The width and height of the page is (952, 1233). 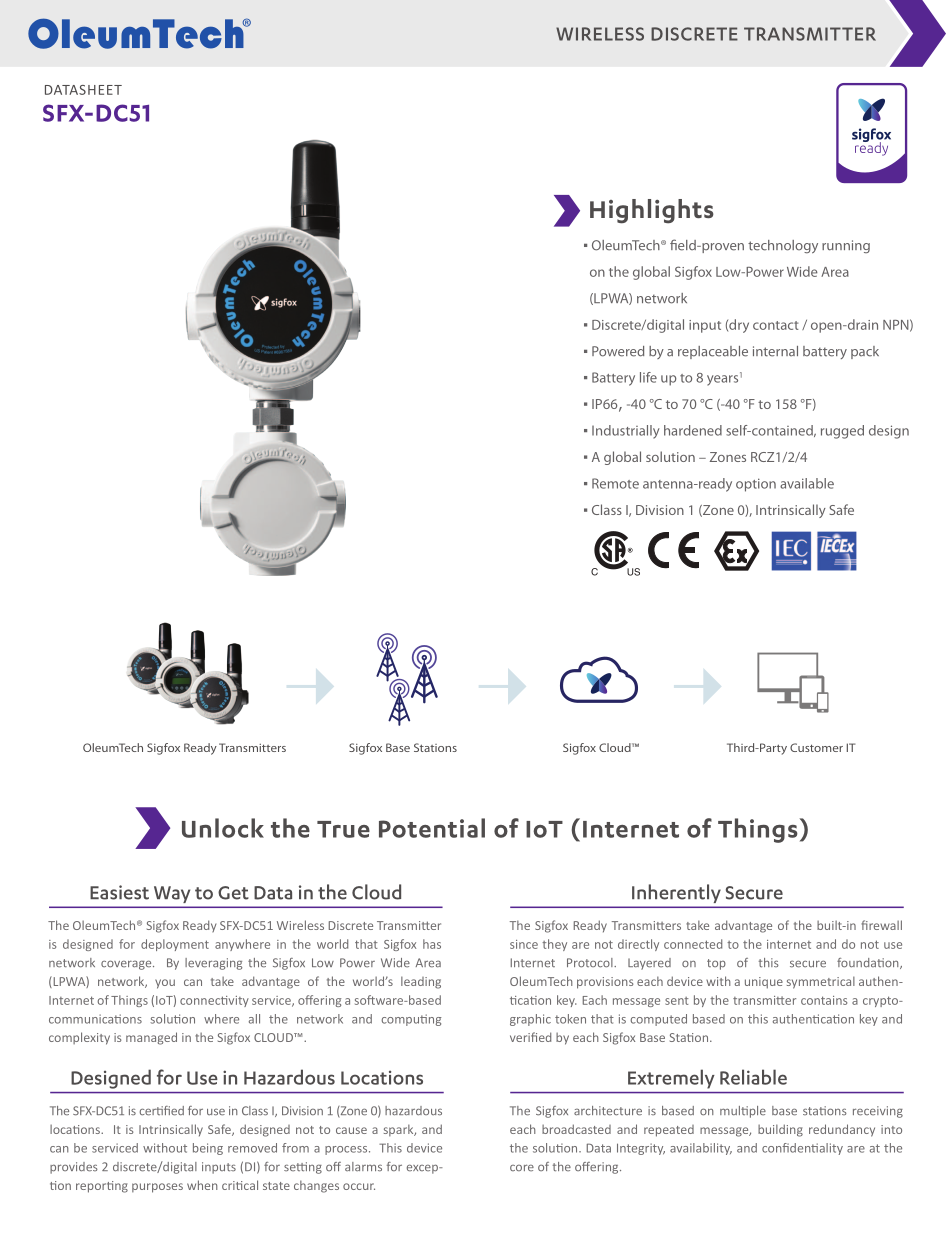 What do you see at coordinates (524, 944) in the page?
I see `since` at bounding box center [524, 944].
